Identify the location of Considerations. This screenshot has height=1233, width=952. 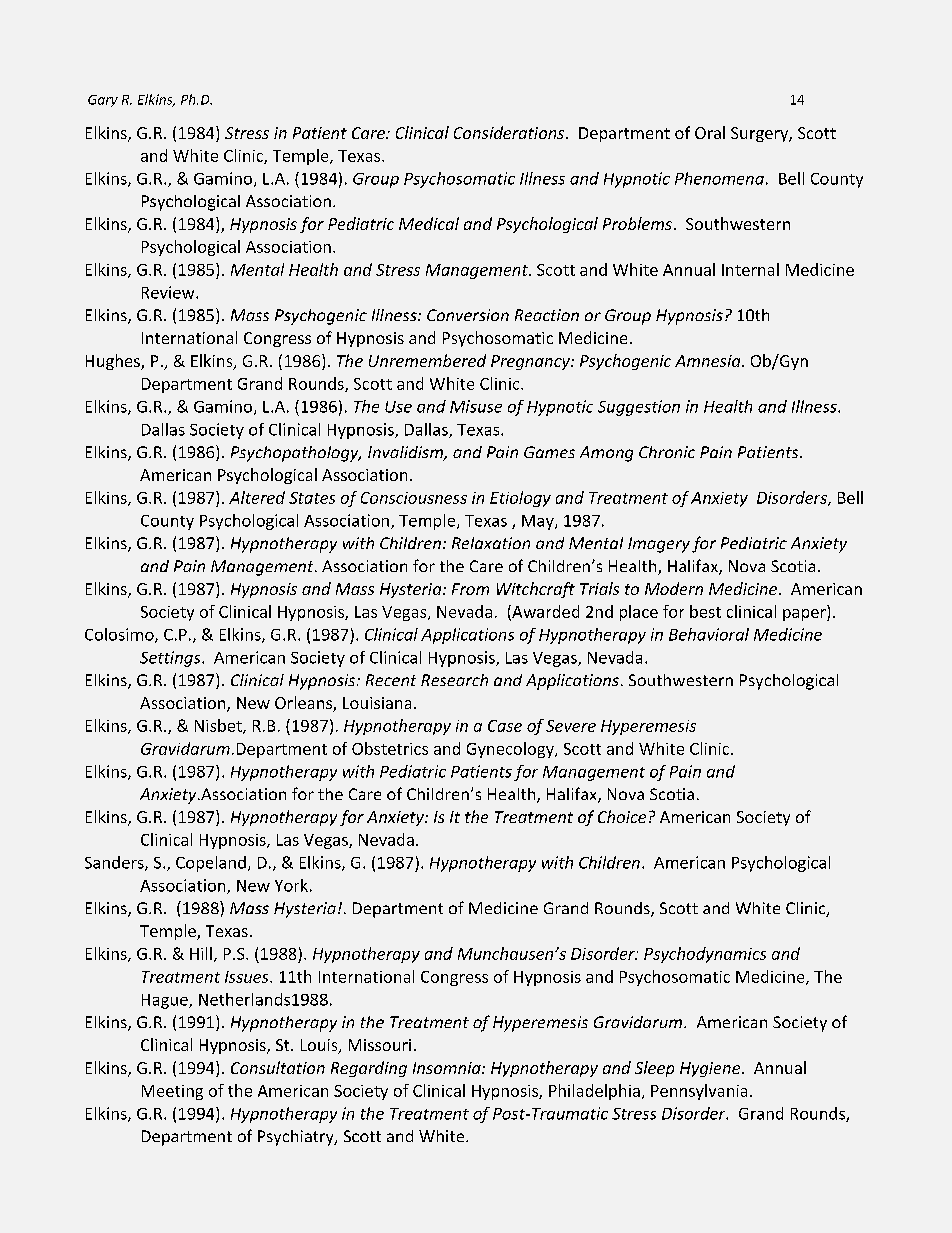
(510, 132).
